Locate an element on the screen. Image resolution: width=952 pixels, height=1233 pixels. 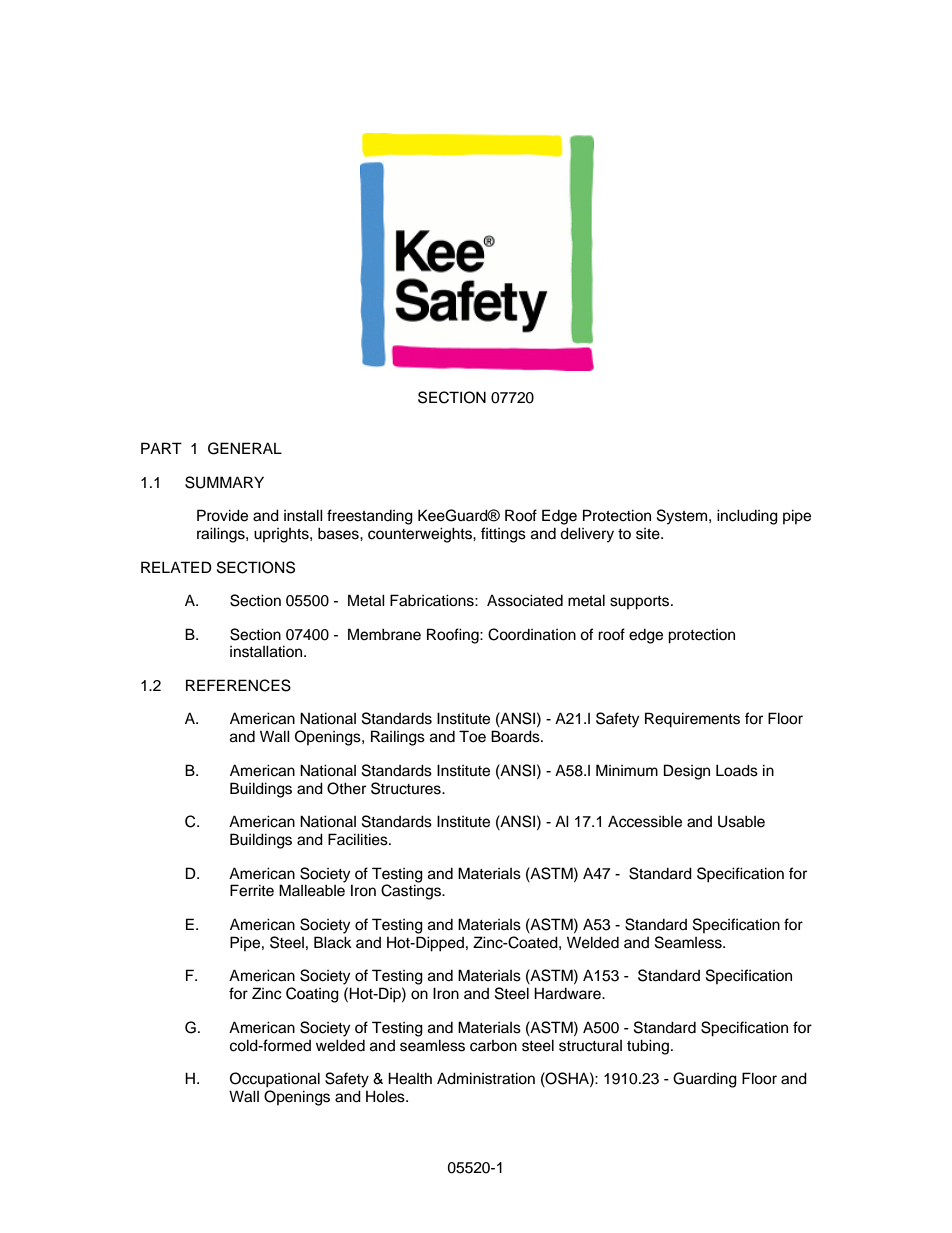
Accessible is located at coordinates (645, 821).
